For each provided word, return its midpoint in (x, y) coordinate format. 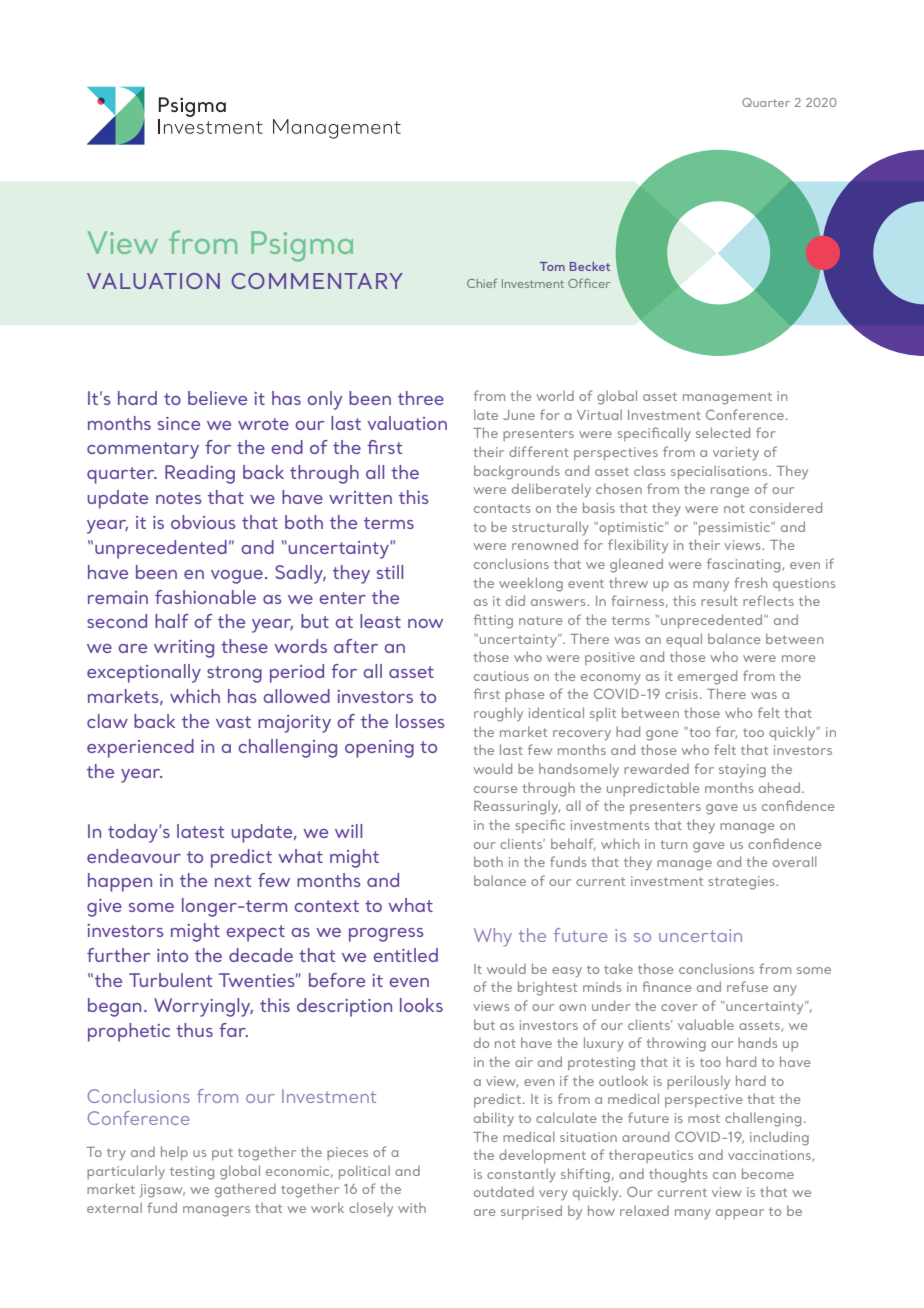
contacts (502, 508)
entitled (405, 955)
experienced (140, 748)
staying (742, 771)
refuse (747, 986)
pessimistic (736, 528)
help (174, 1153)
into (172, 955)
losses (420, 721)
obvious (203, 522)
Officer (589, 283)
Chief (482, 283)
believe (217, 398)
